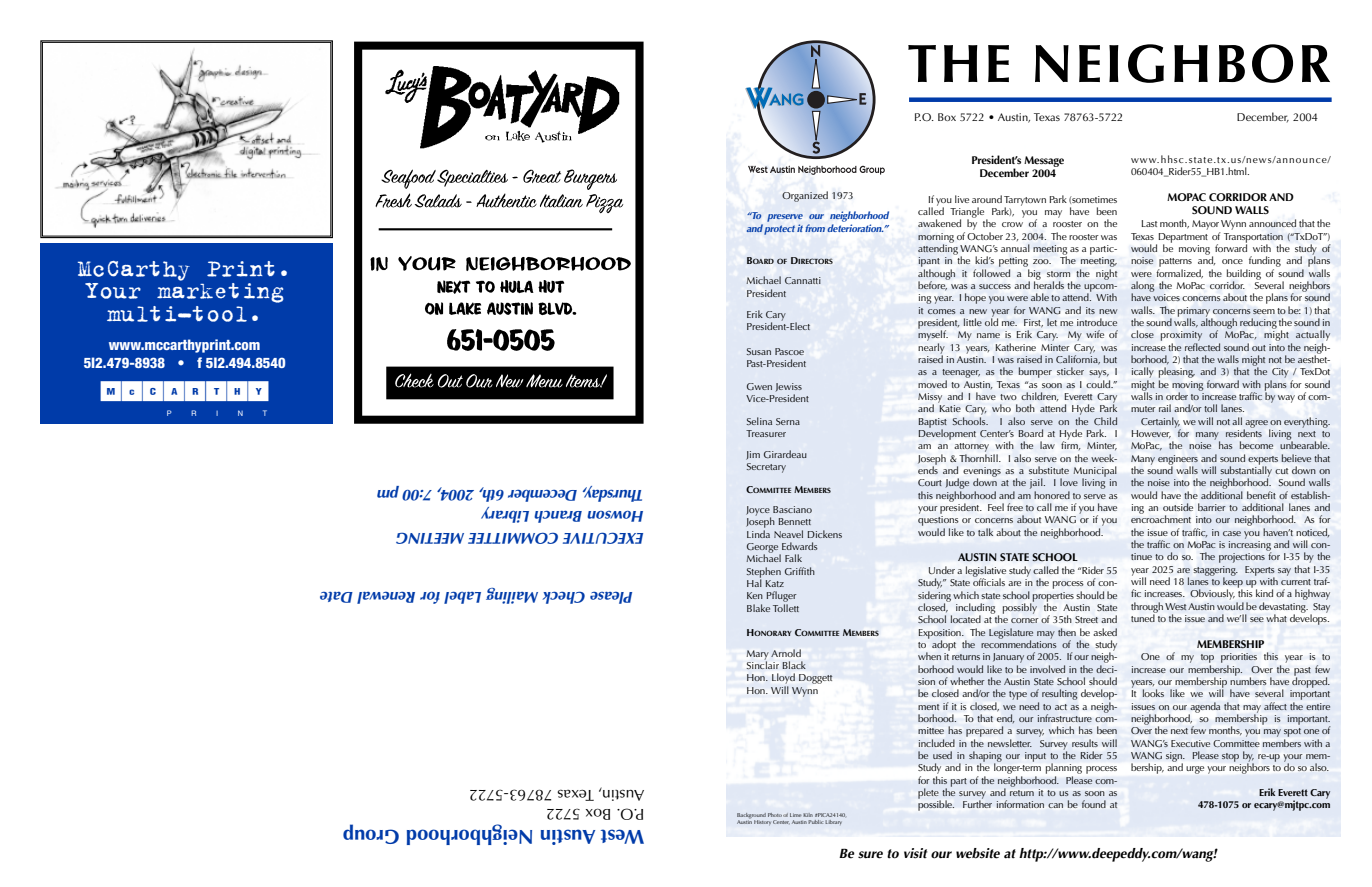 This screenshot has width=1372, height=887. Describe the element at coordinates (775, 815) in the screenshot. I see `Photo` at that location.
